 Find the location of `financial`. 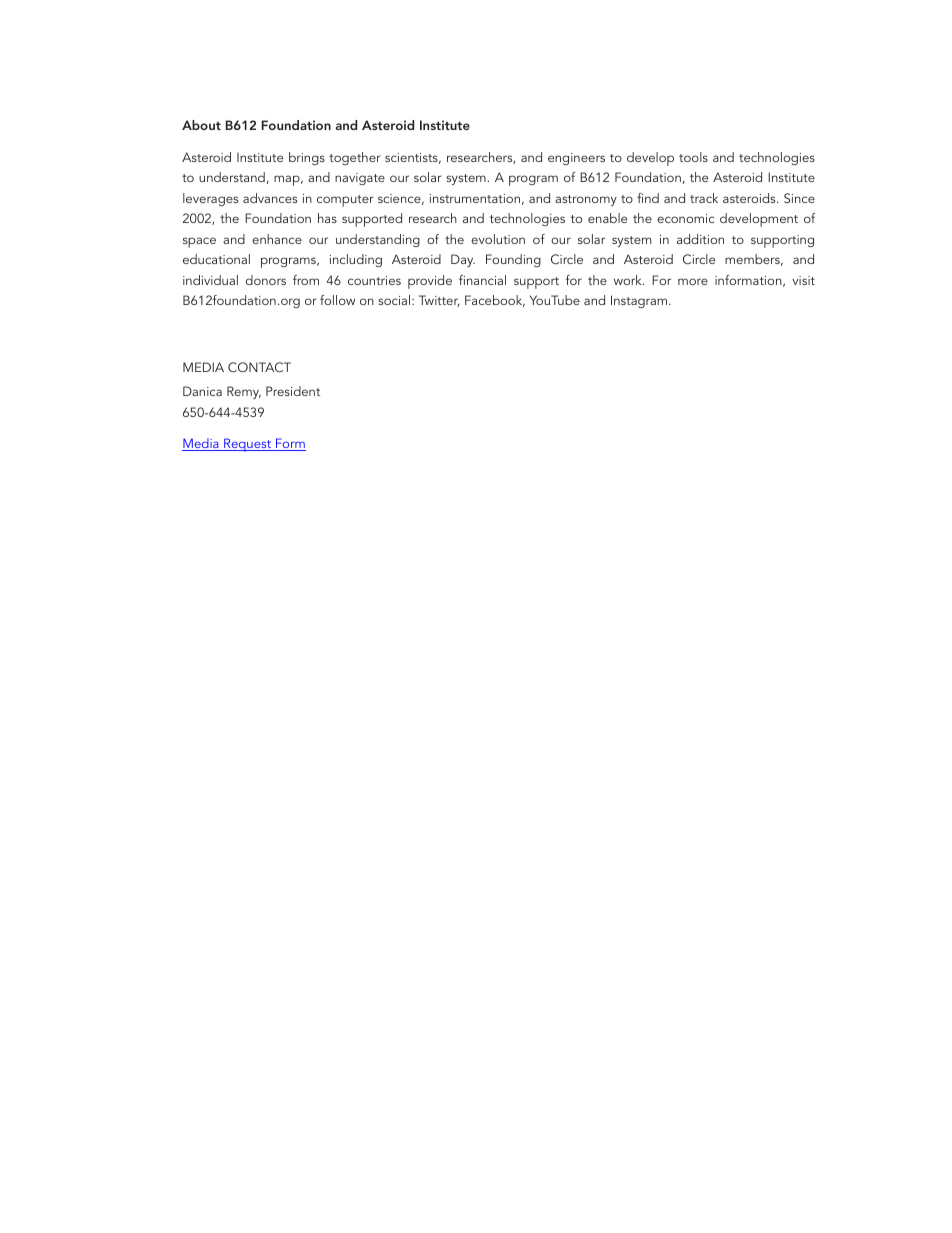

financial is located at coordinates (482, 280).
